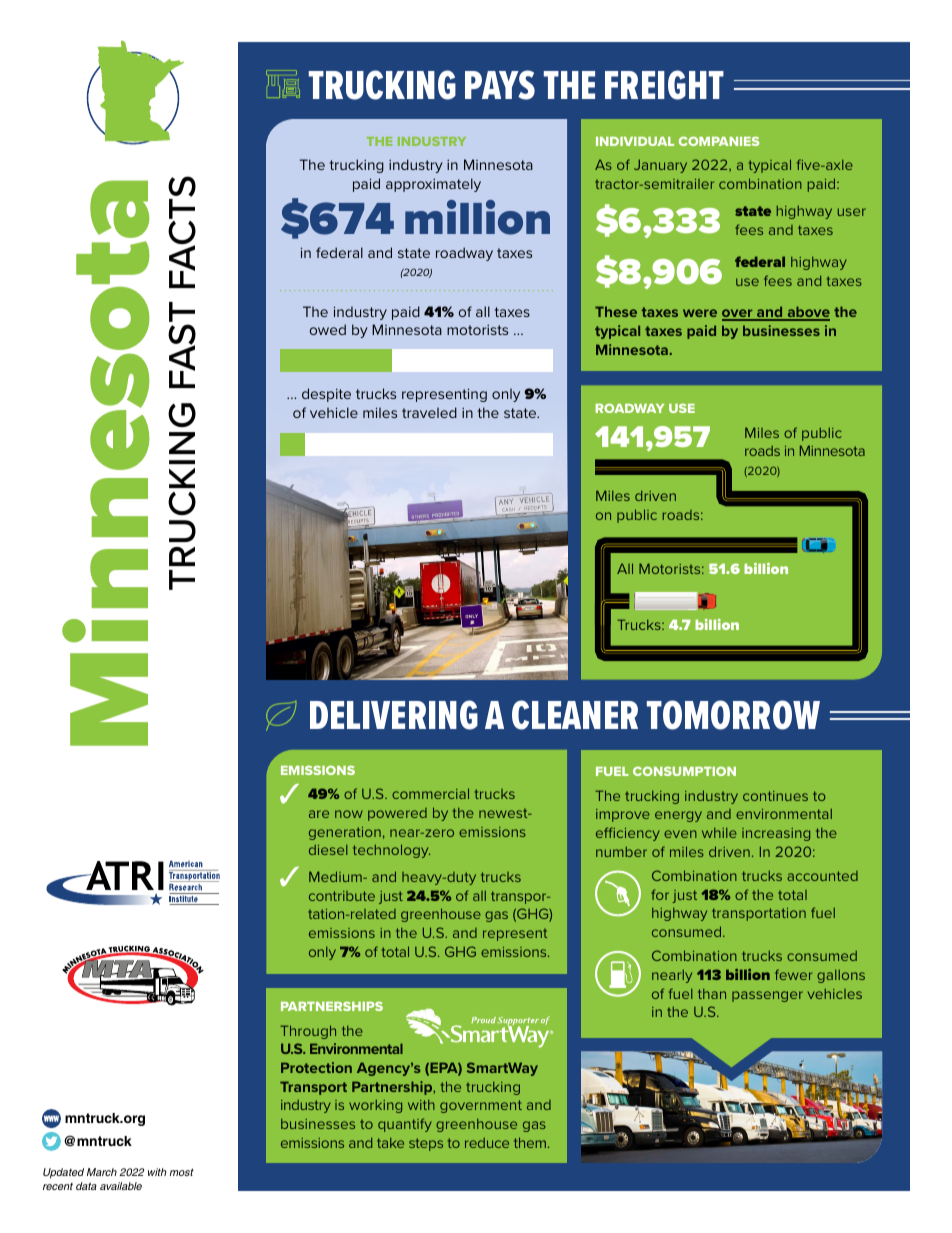 The width and height of the image is (952, 1233). What do you see at coordinates (719, 141) in the image?
I see `COMPANIES` at bounding box center [719, 141].
